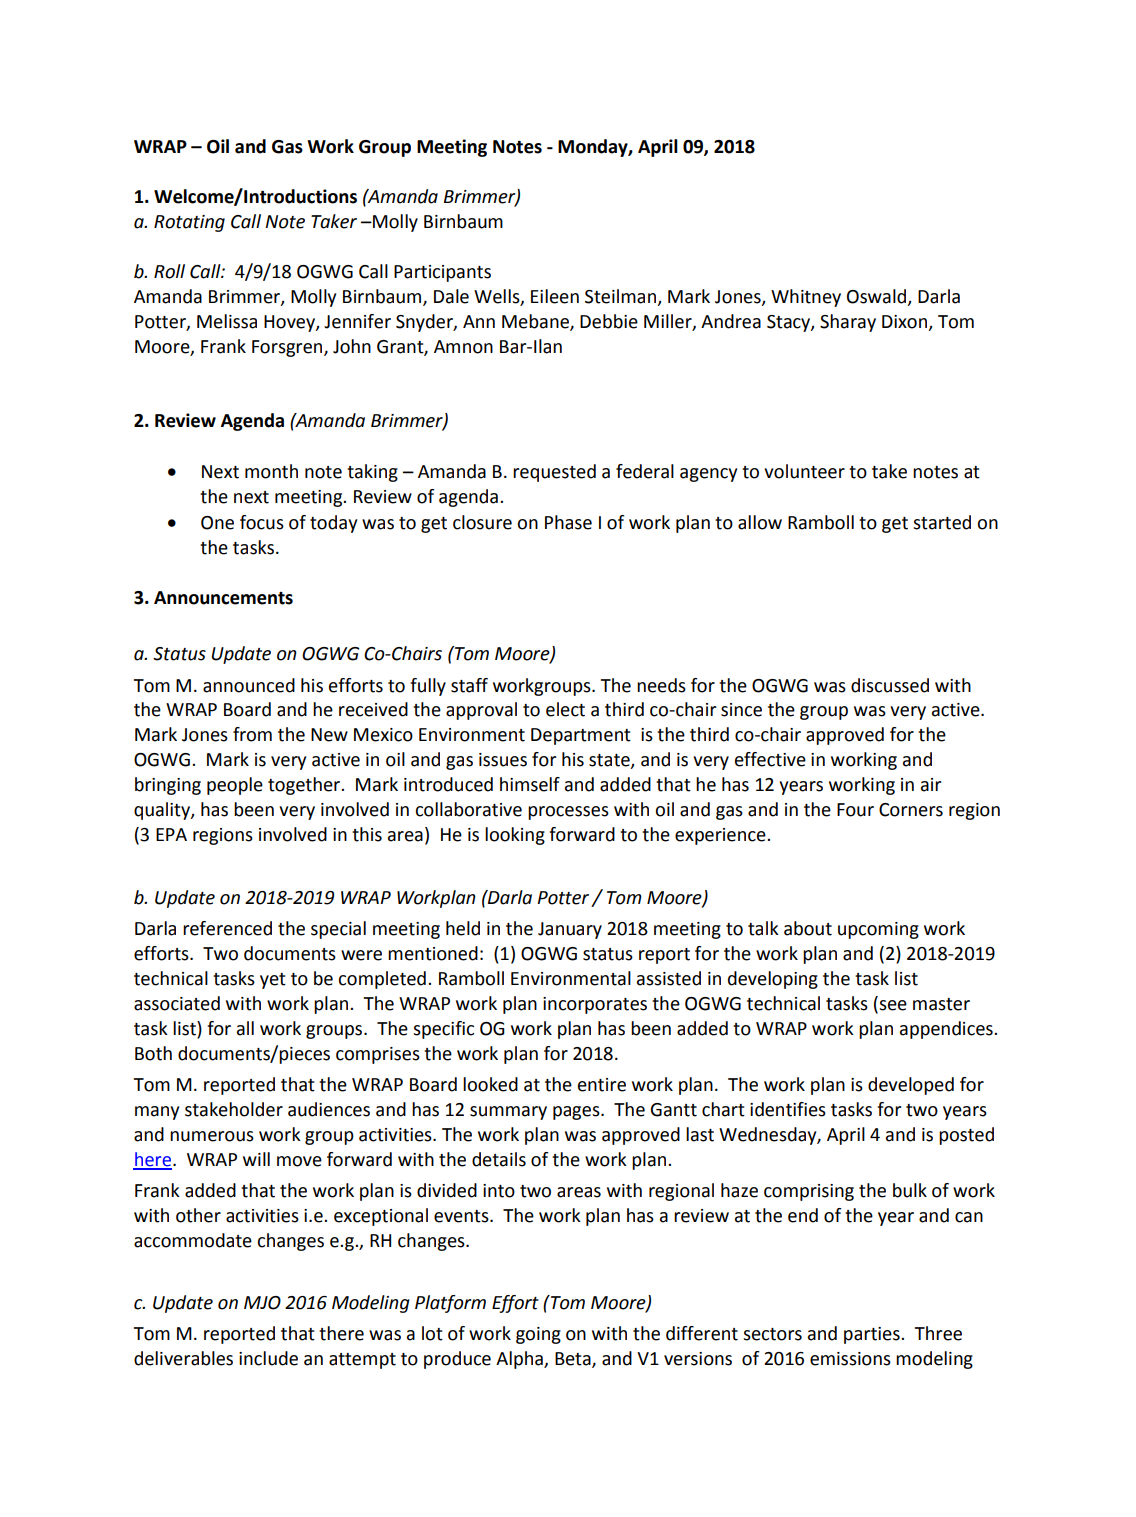 This page has height=1517, width=1136. I want to click on Announcements, so click(223, 598).
